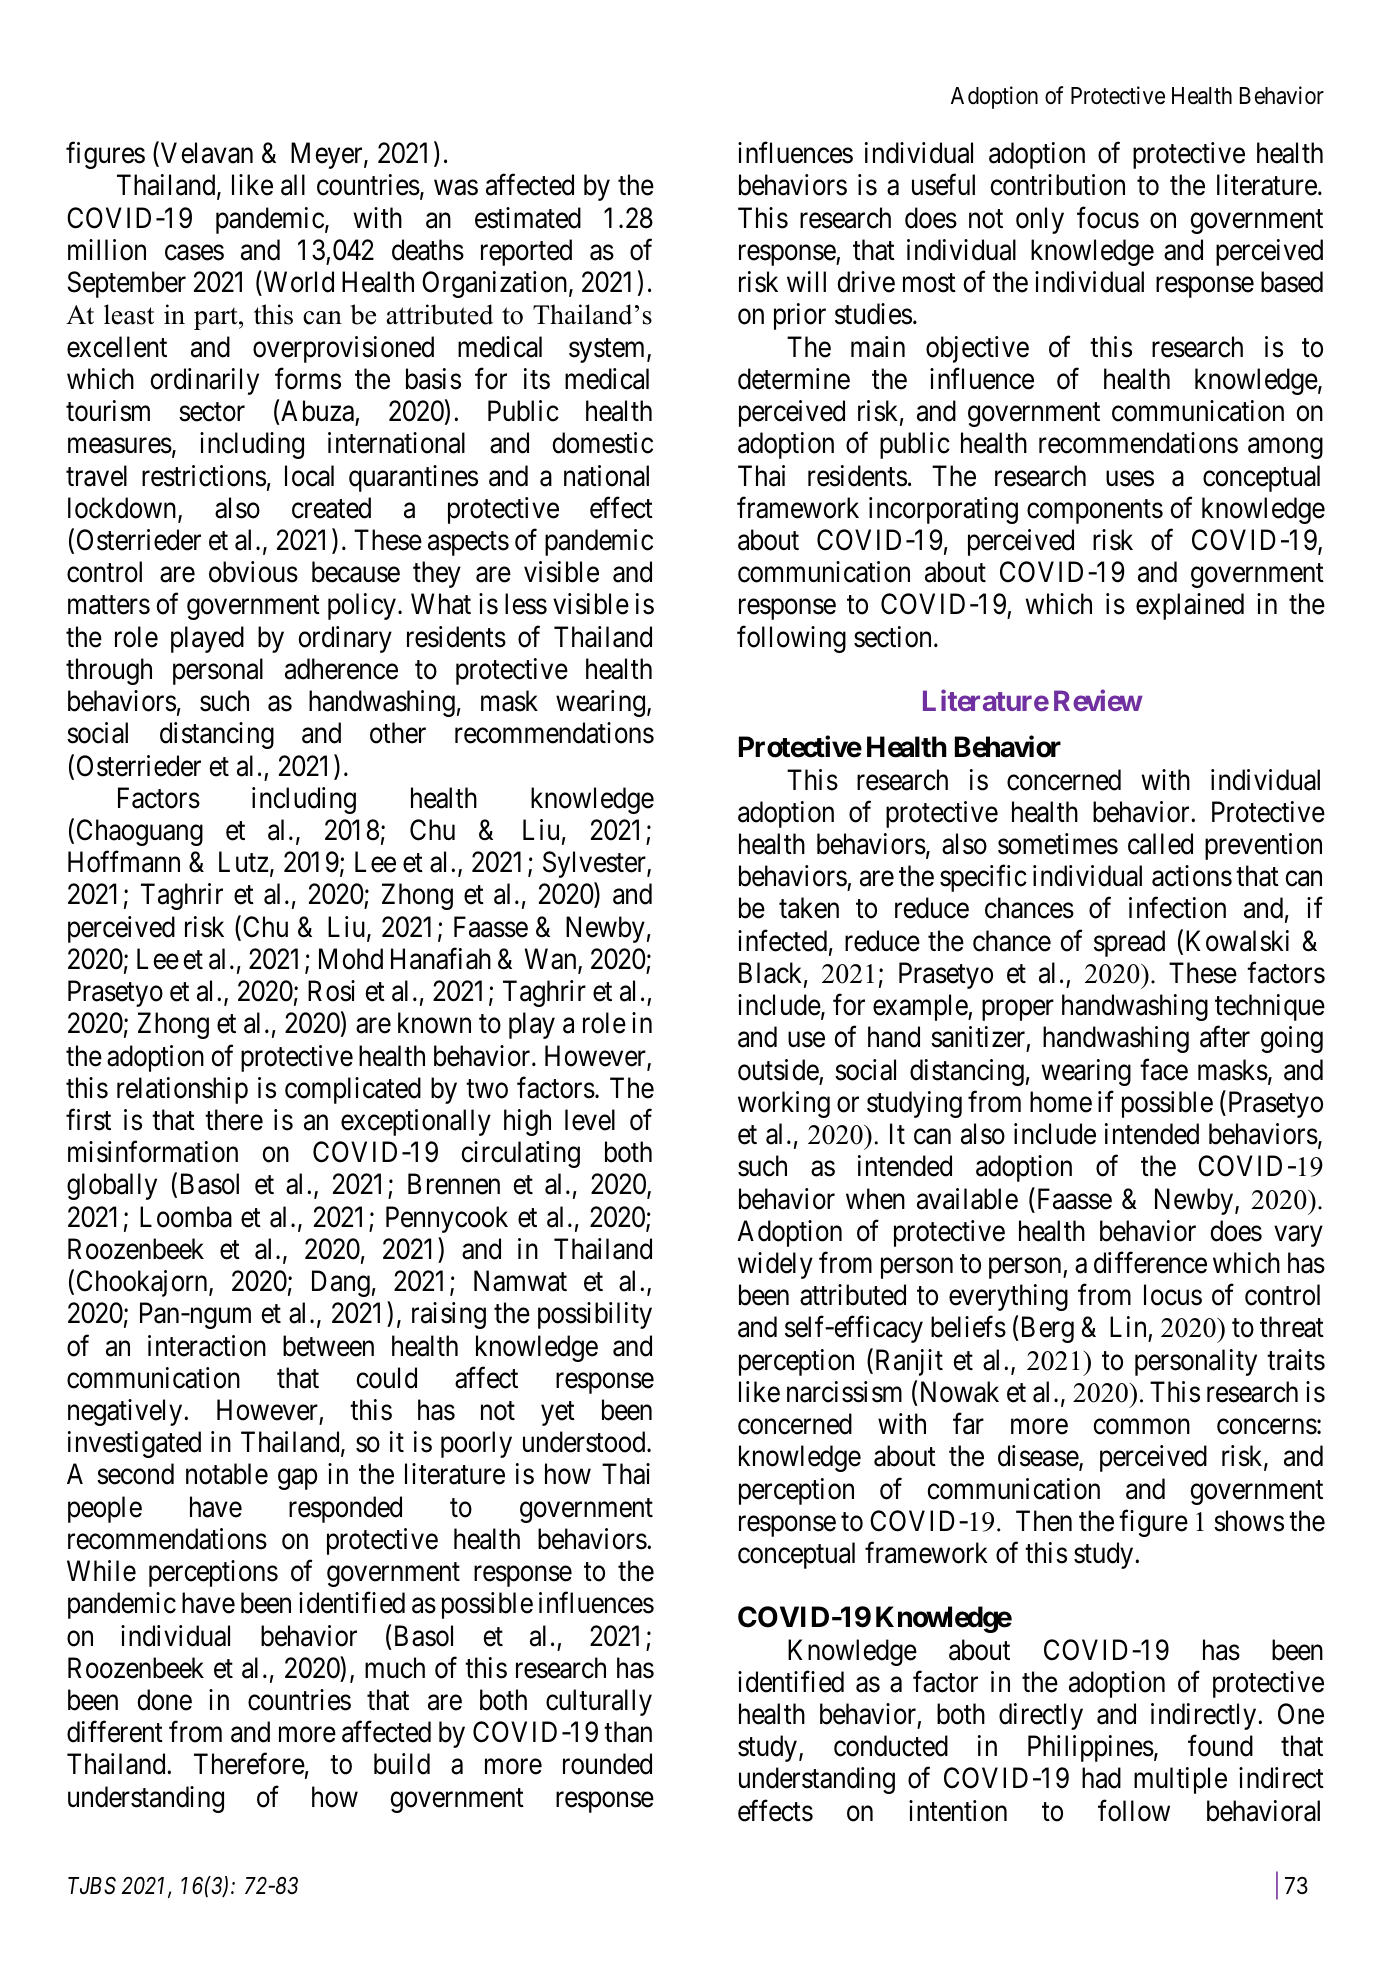 The height and width of the document is (1966, 1390). What do you see at coordinates (1180, 1780) in the document?
I see `multiple` at bounding box center [1180, 1780].
